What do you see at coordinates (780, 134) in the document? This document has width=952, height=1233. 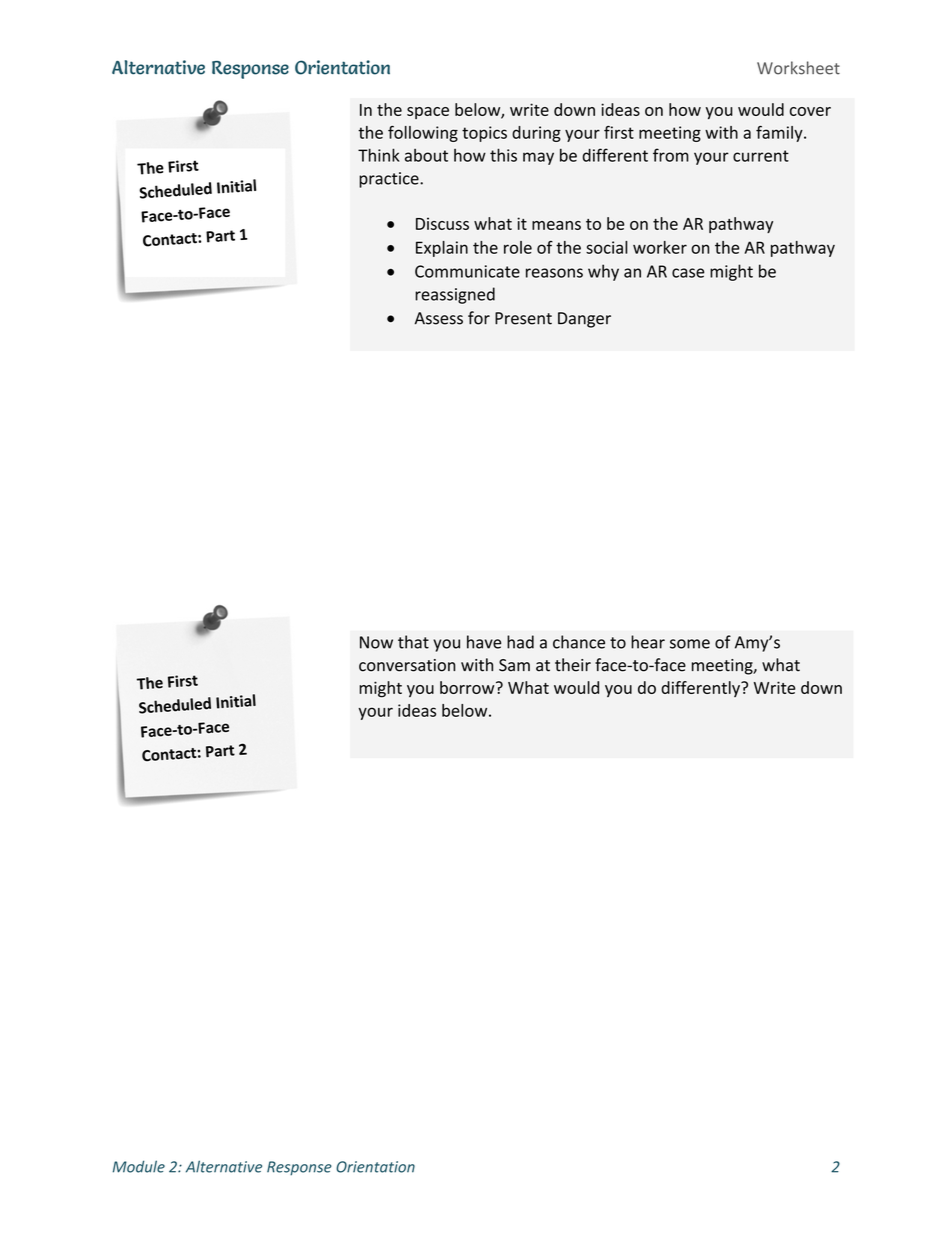 I see `family` at bounding box center [780, 134].
